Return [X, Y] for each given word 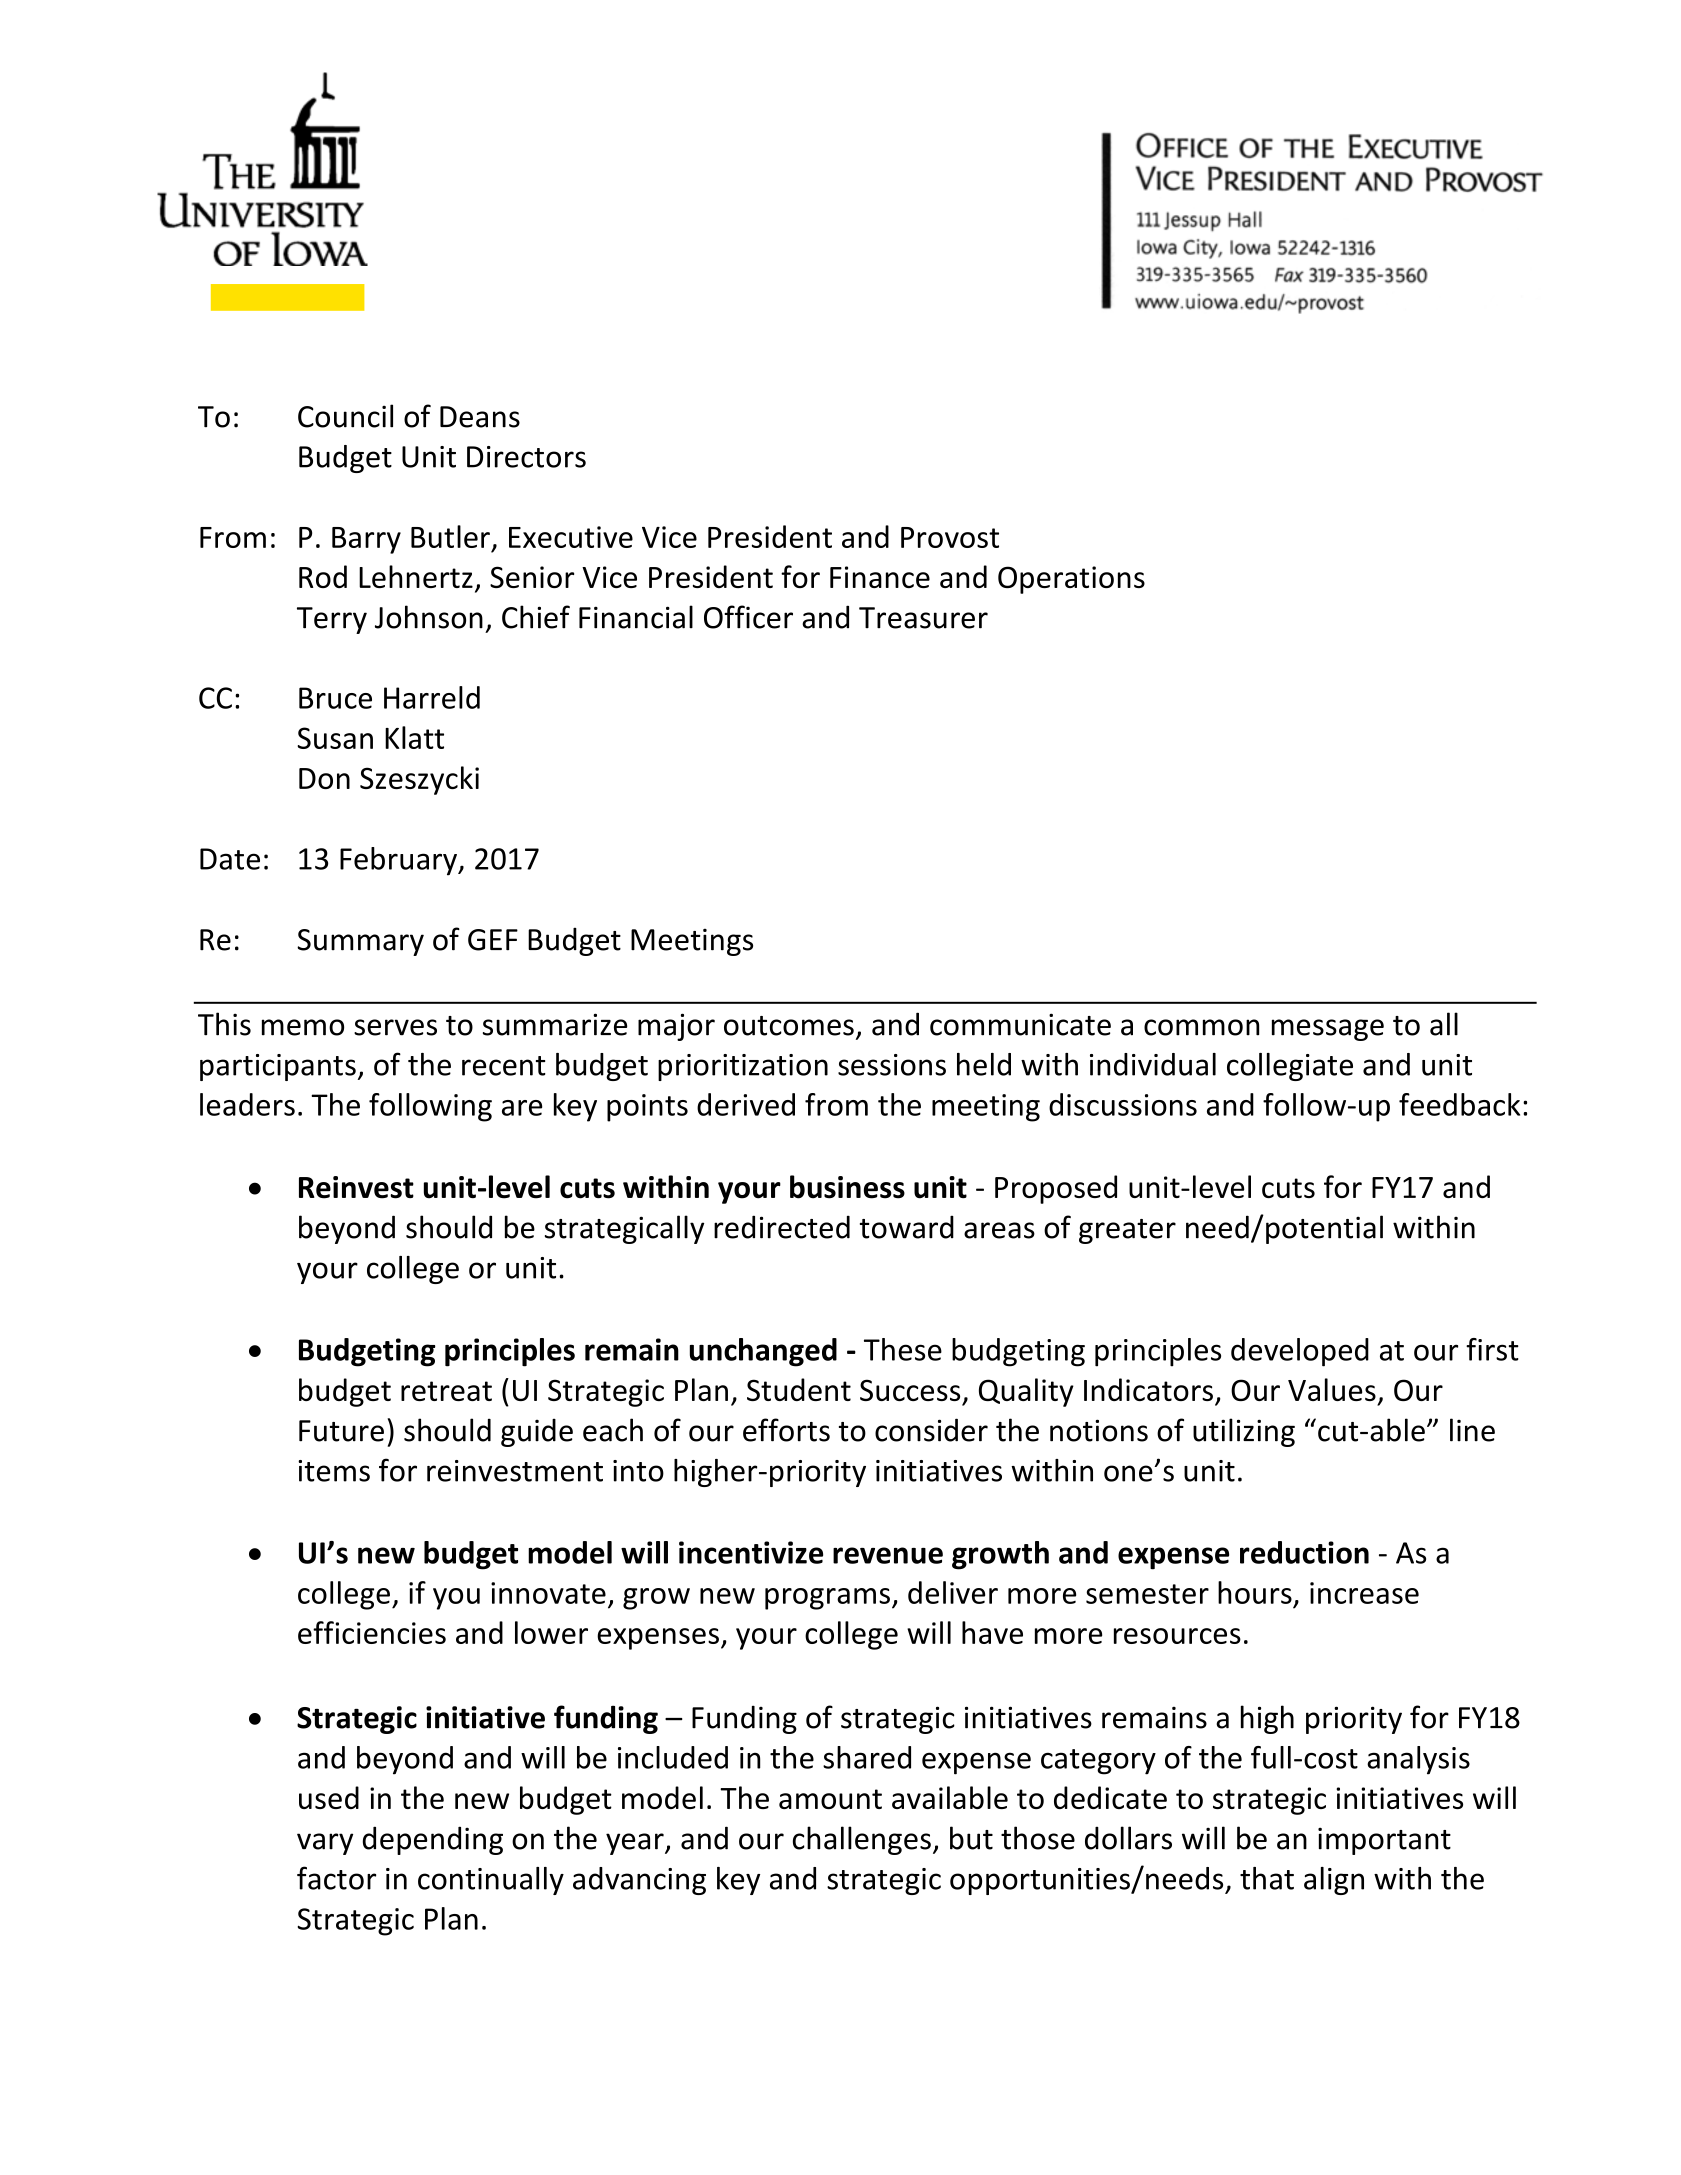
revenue [888, 1555]
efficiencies [372, 1632]
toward [907, 1227]
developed [1300, 1352]
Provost [950, 537]
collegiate [1290, 1067]
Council [345, 416]
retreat [446, 1391]
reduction [1304, 1552]
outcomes [789, 1026]
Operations [1071, 580]
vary [325, 1844]
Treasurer [923, 618]
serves [395, 1027]
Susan [335, 738]
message [1328, 1030]
